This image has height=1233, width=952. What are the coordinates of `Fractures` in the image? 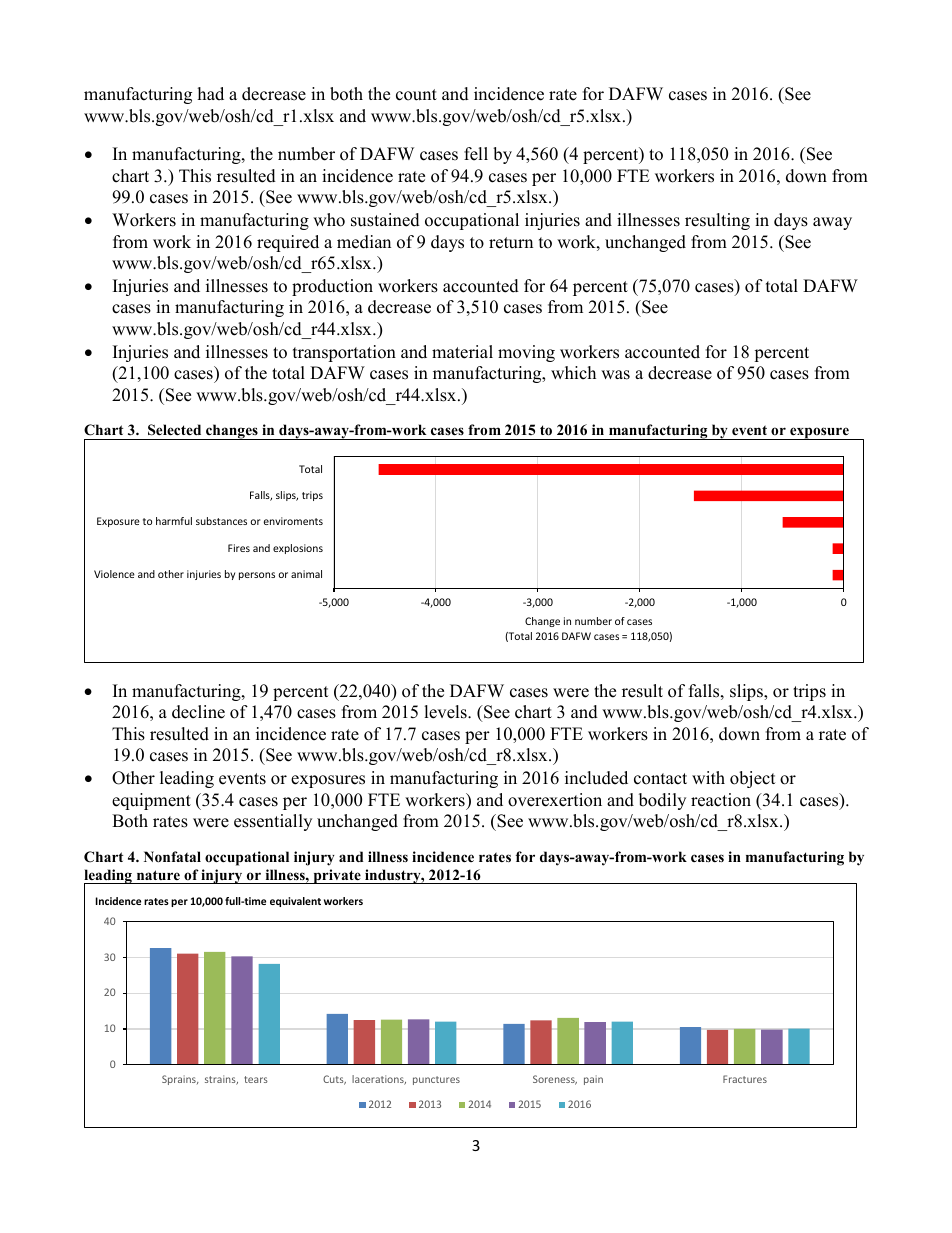 It's located at (745, 1079).
